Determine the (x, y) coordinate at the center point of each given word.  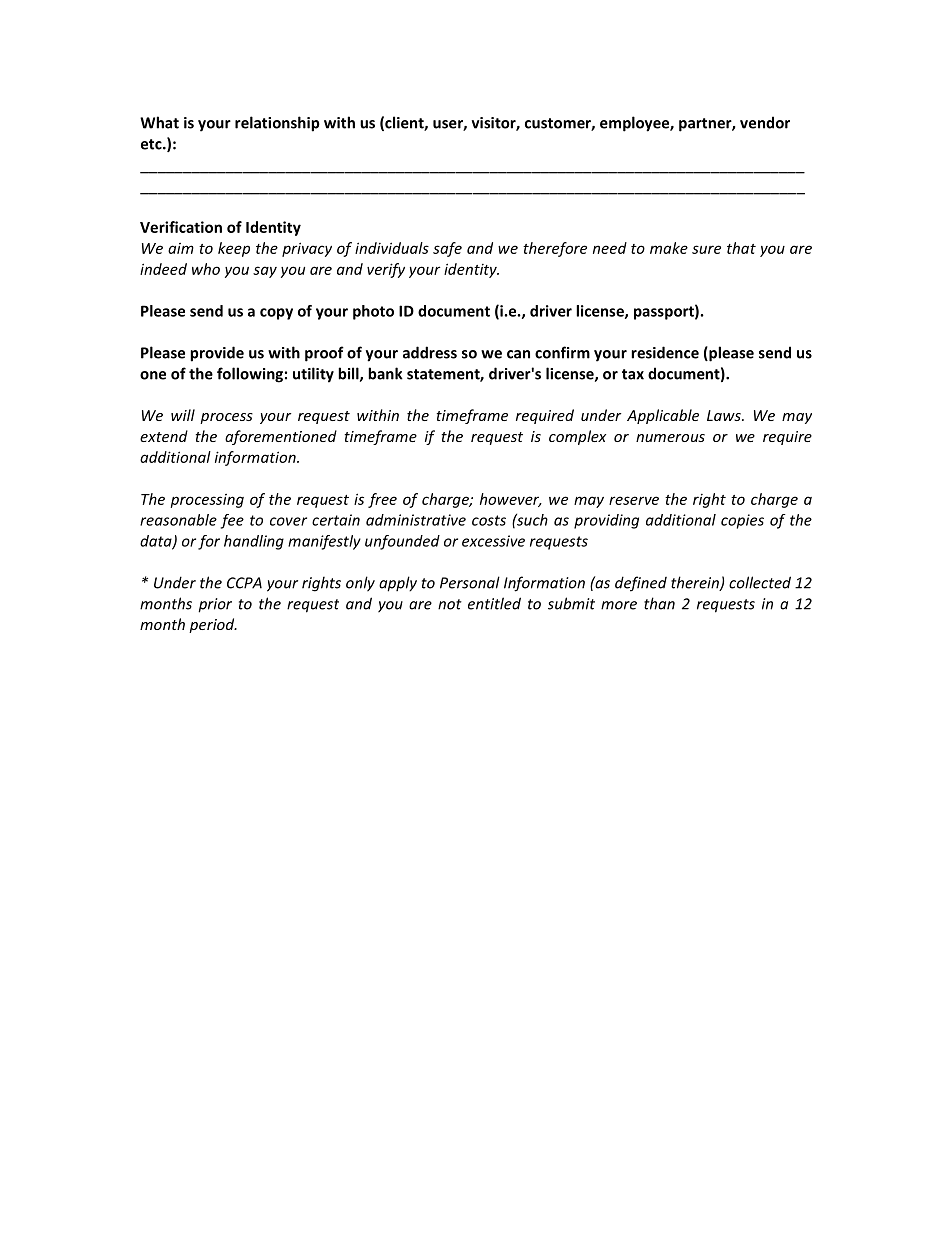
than (659, 603)
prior (215, 605)
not (450, 604)
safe (447, 249)
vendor (765, 122)
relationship (277, 124)
